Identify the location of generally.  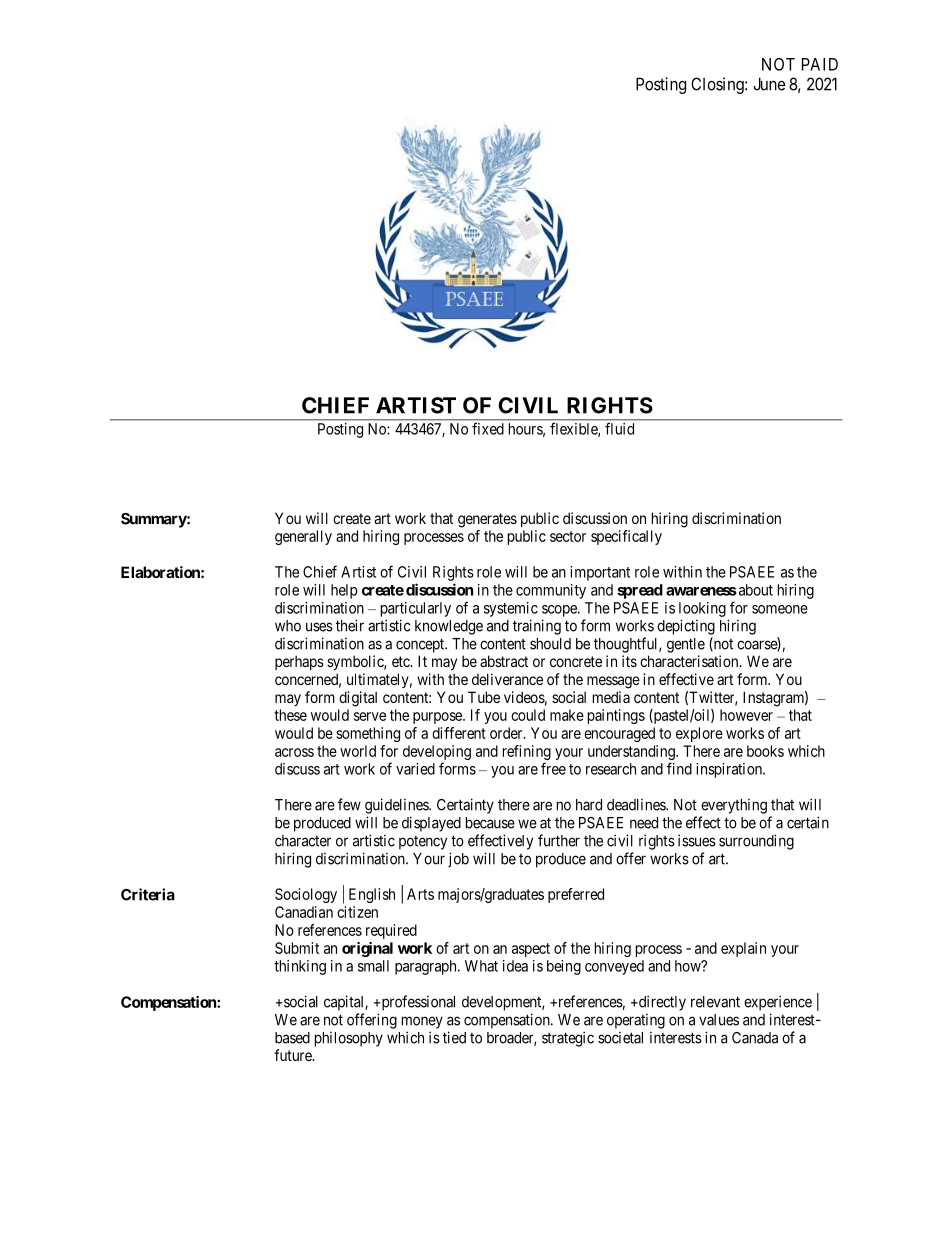
(303, 537).
